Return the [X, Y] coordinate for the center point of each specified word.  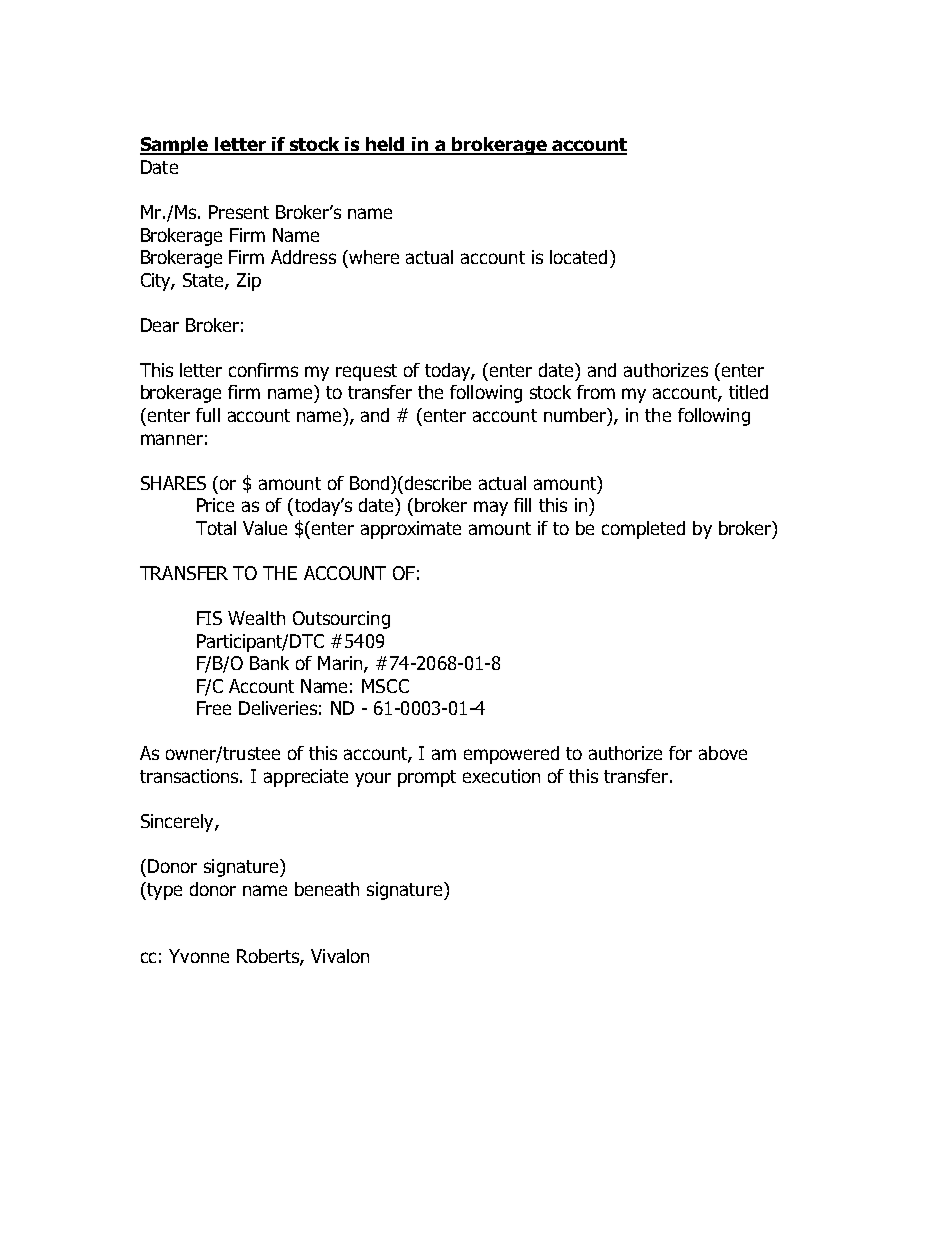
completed [643, 530]
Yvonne [199, 956]
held [386, 145]
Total [216, 528]
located [578, 257]
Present [239, 212]
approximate [411, 530]
